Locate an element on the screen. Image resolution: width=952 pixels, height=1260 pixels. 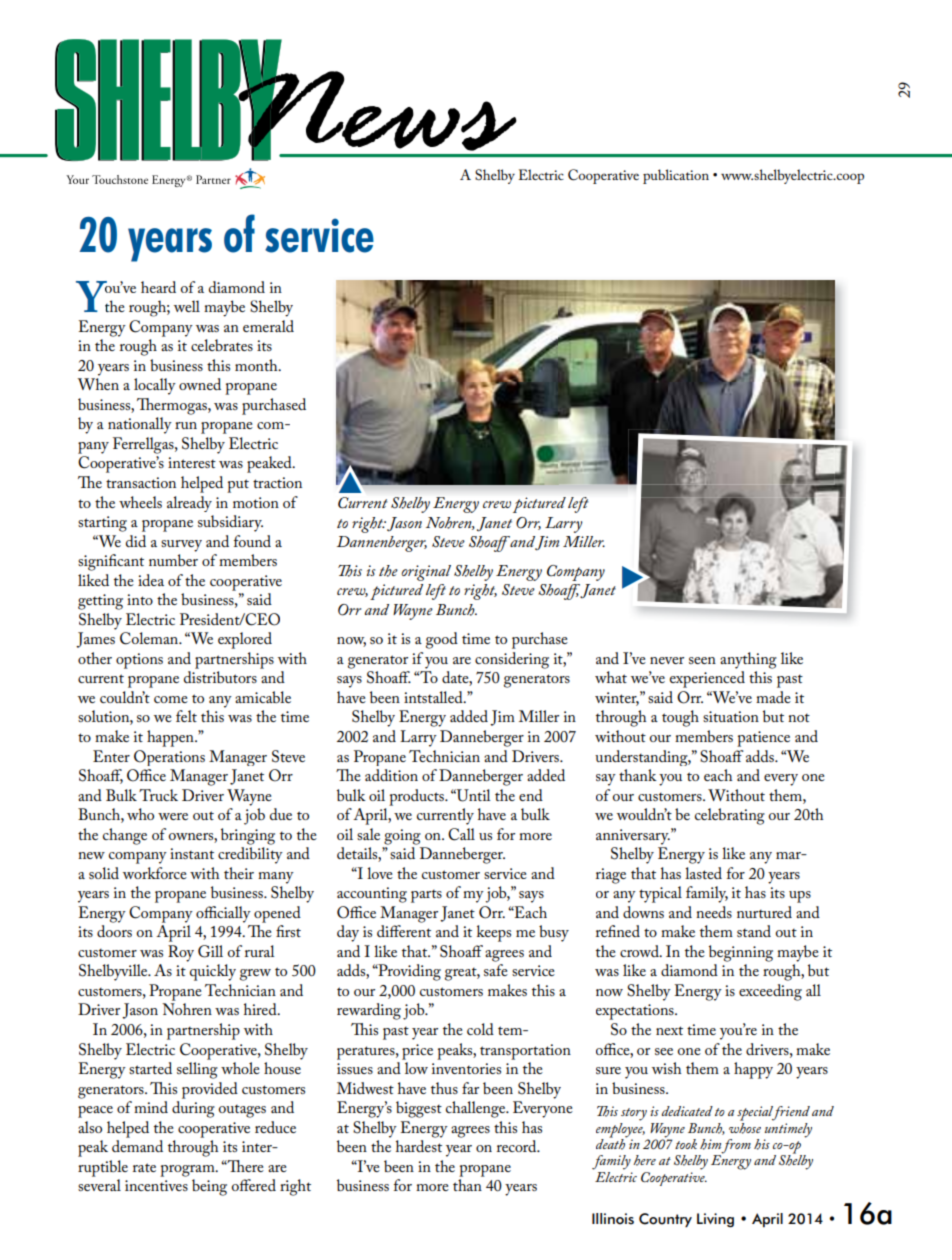
heard is located at coordinates (158, 287).
